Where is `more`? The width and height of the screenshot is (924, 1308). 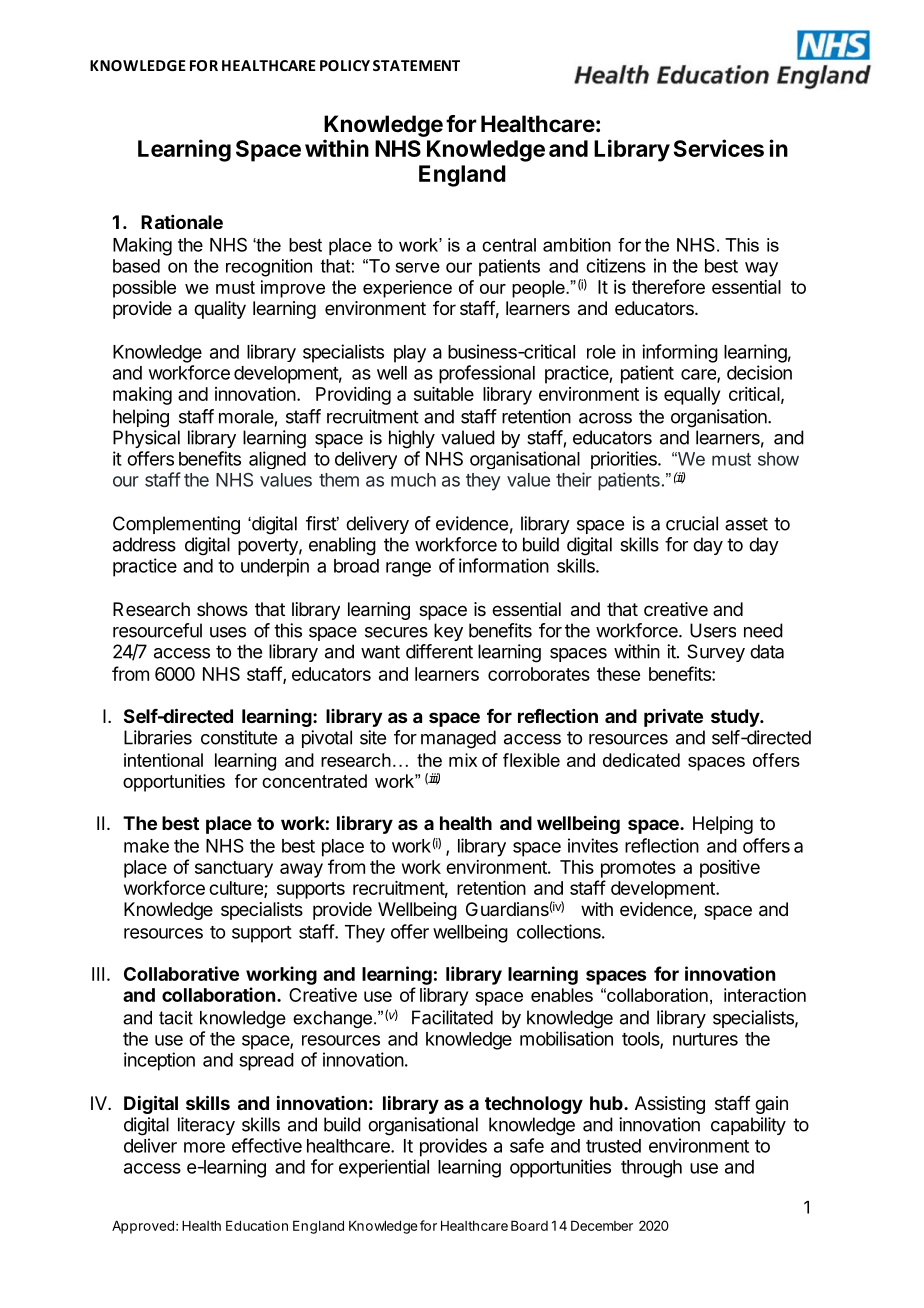 more is located at coordinates (204, 1147).
